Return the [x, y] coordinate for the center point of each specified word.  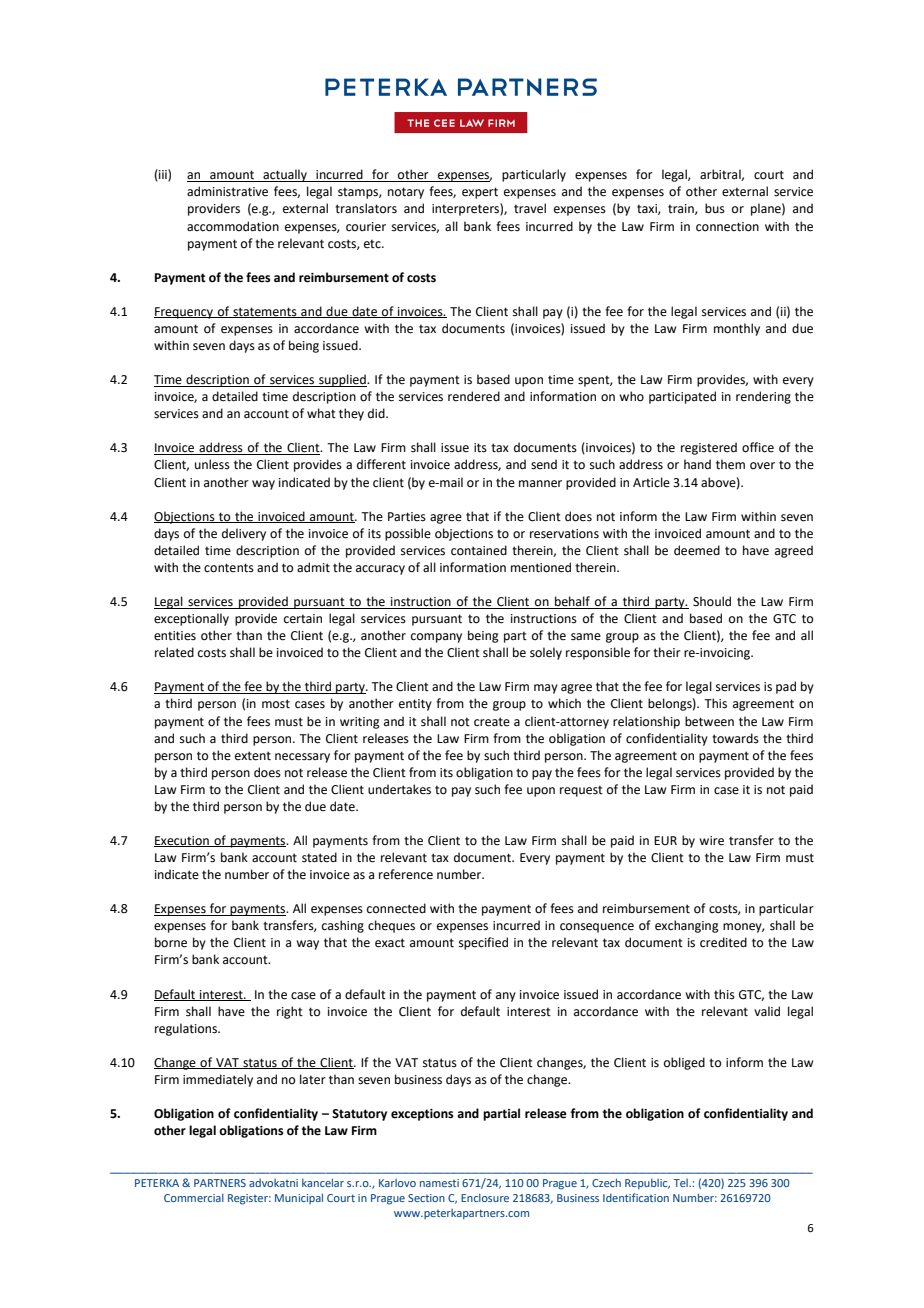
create [492, 722]
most [276, 704]
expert [480, 193]
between [709, 721]
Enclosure [485, 1197]
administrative [227, 191]
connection [727, 227]
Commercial [194, 1197]
